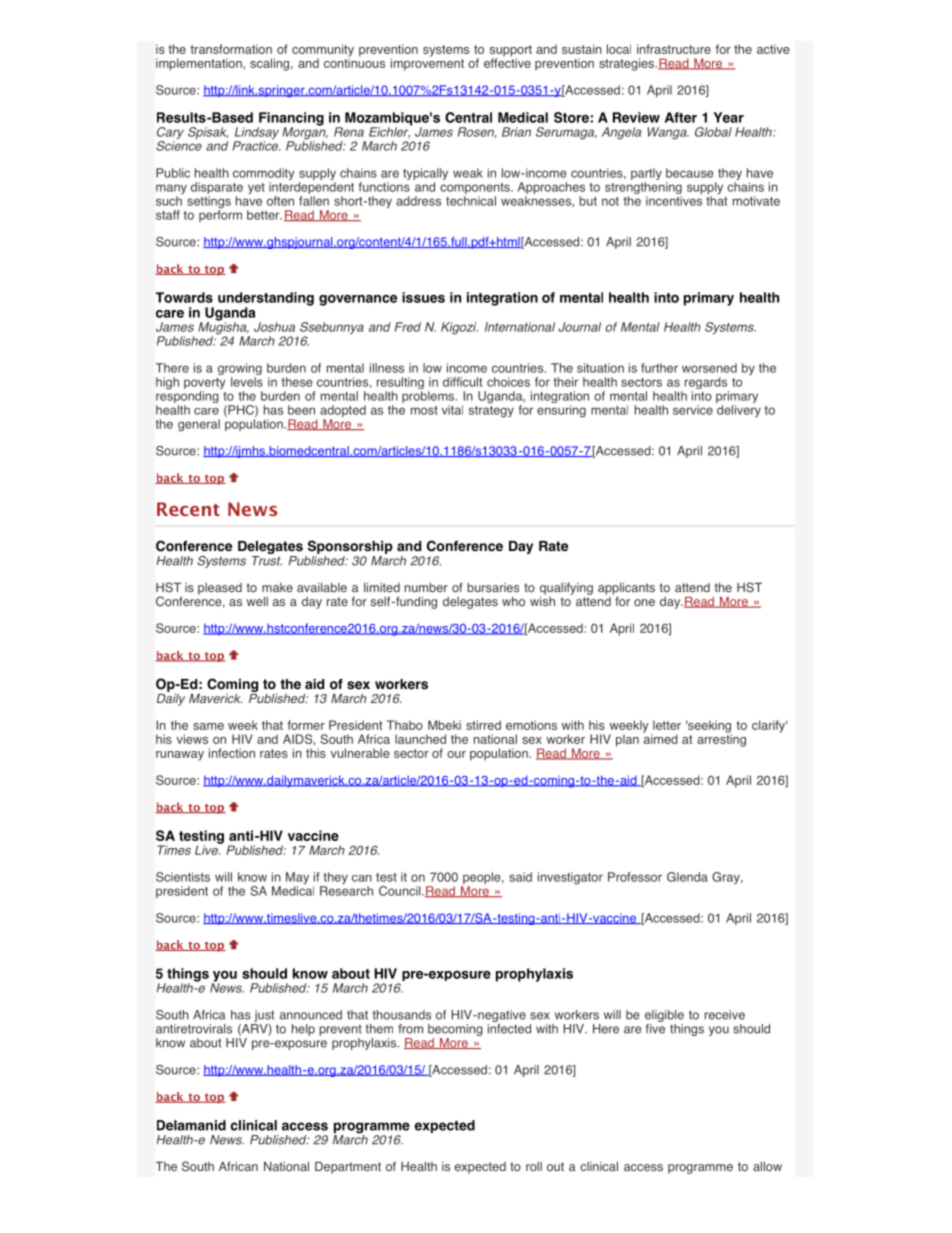  I want to click on Glenda, so click(687, 877).
